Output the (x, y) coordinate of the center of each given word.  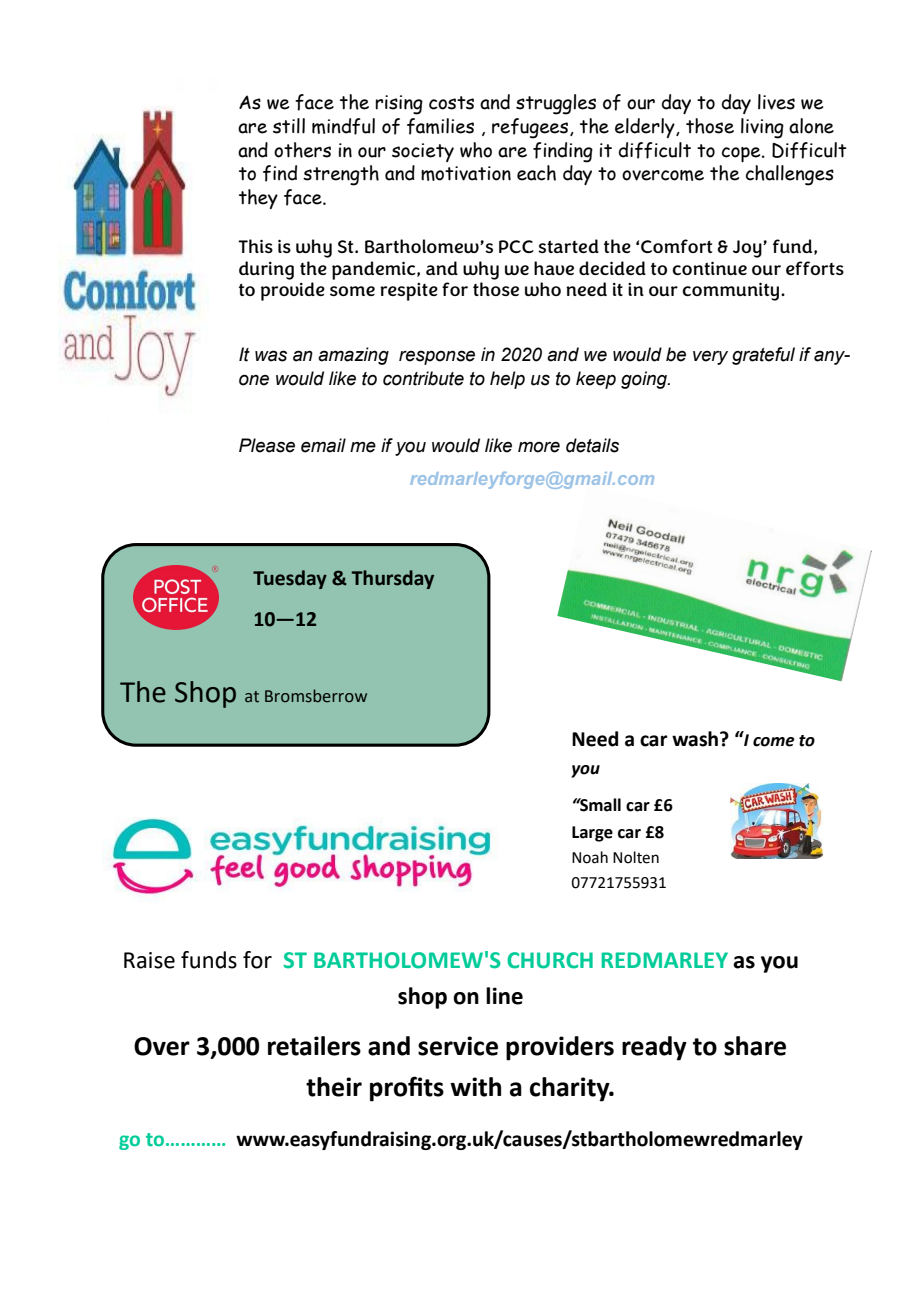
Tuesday (290, 579)
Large (592, 834)
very (710, 357)
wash (696, 739)
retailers (314, 1046)
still (289, 126)
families (440, 126)
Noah (590, 857)
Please (267, 445)
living (762, 128)
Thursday (392, 579)
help (507, 380)
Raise (149, 960)
